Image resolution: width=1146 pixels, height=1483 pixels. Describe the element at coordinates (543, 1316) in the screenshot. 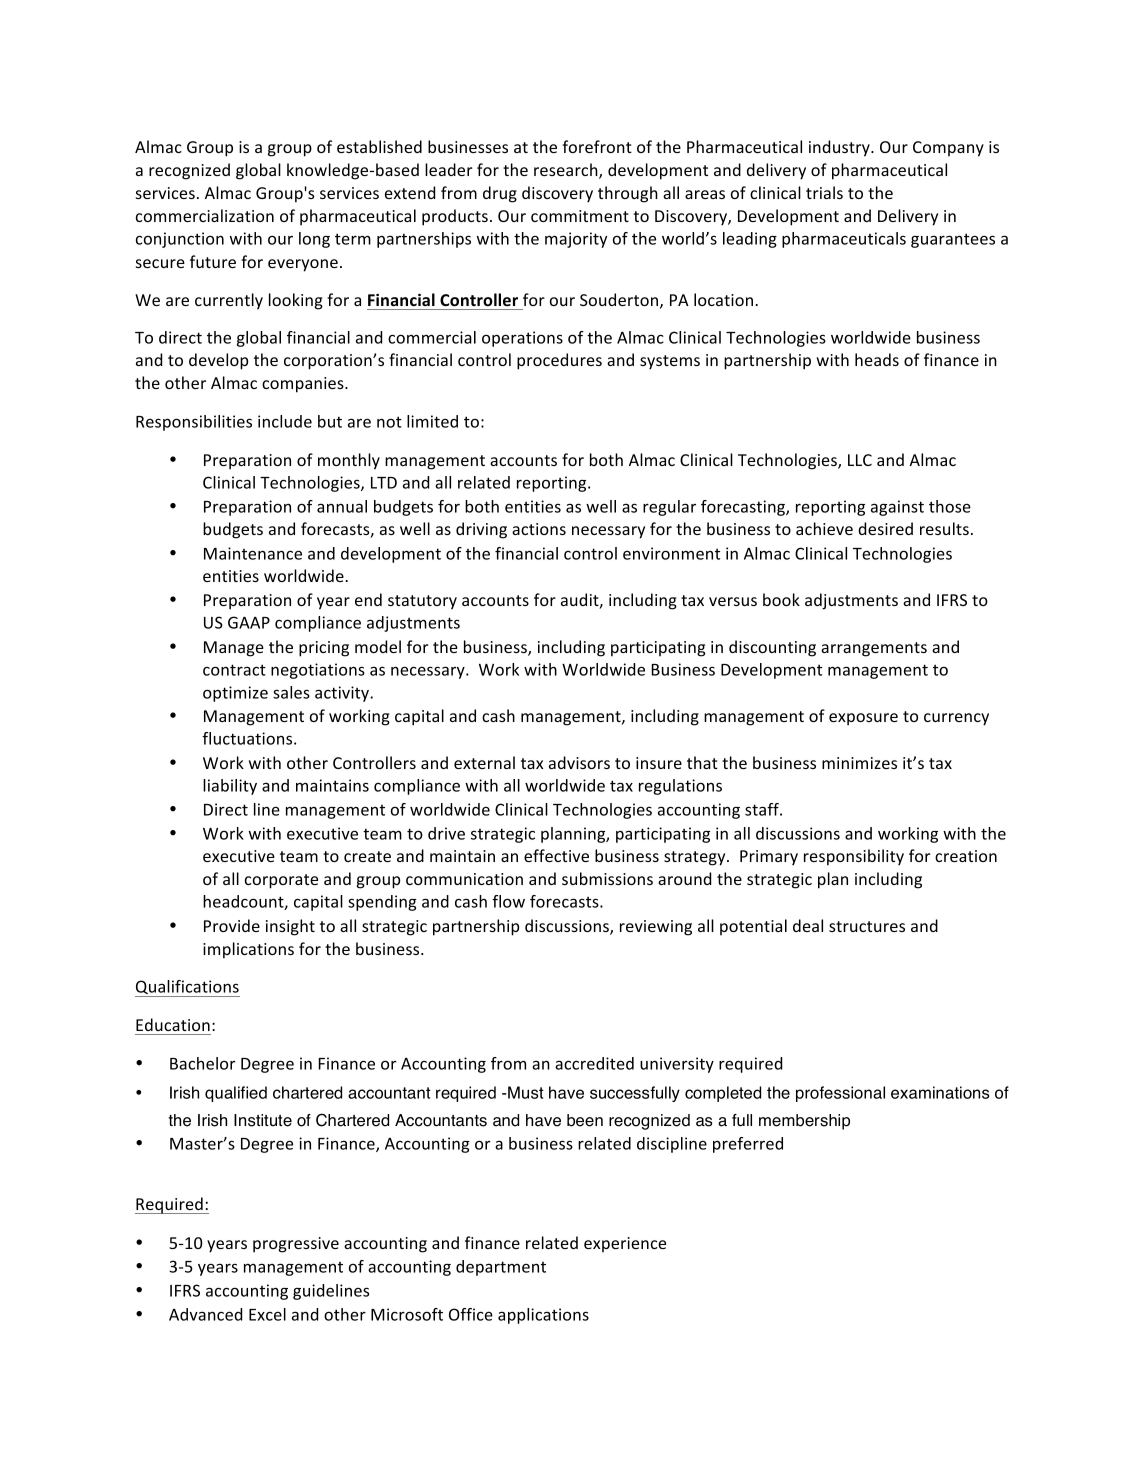

I see `applications` at that location.
